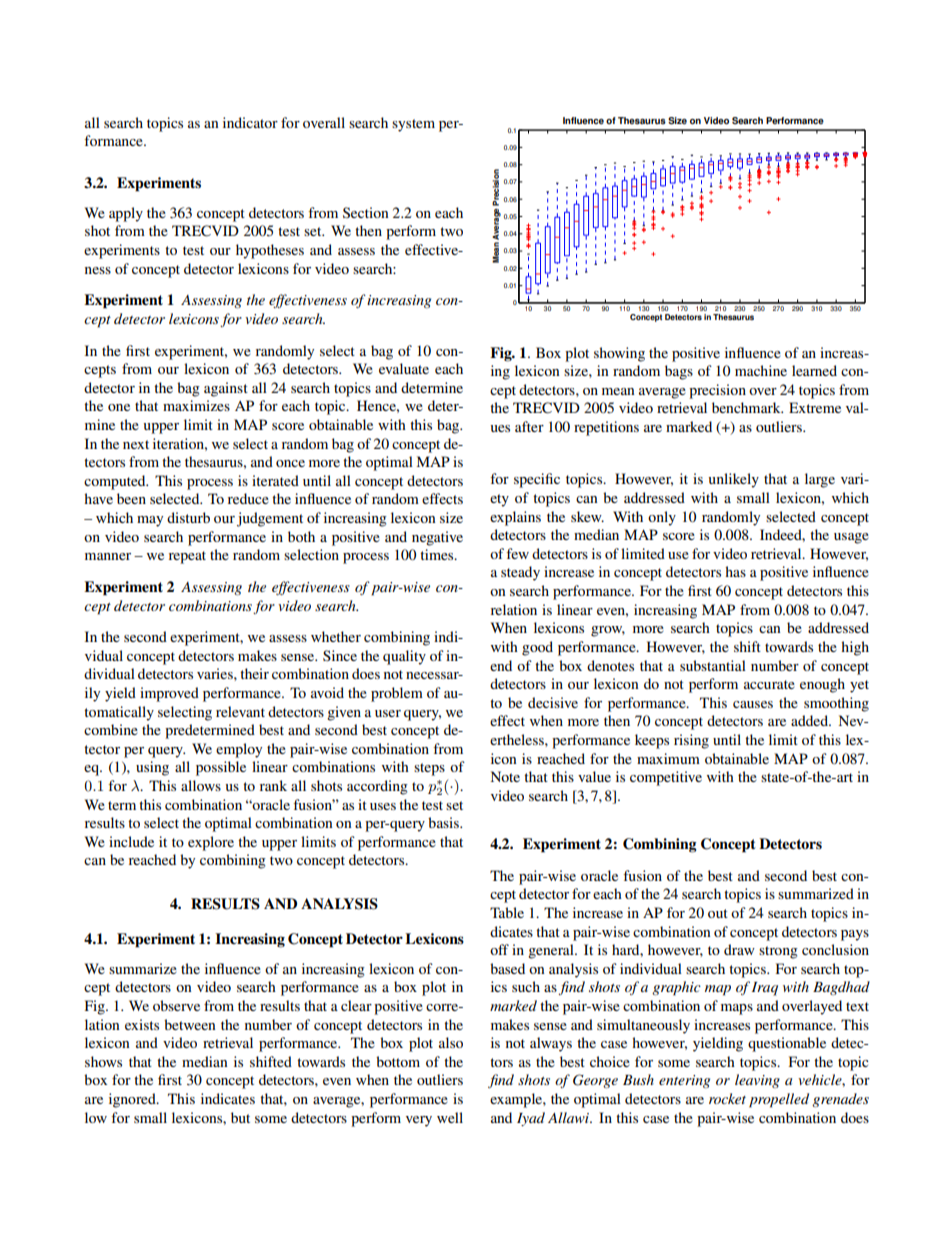 The width and height of the document is (952, 1233). Describe the element at coordinates (778, 952) in the document. I see `strong` at that location.
